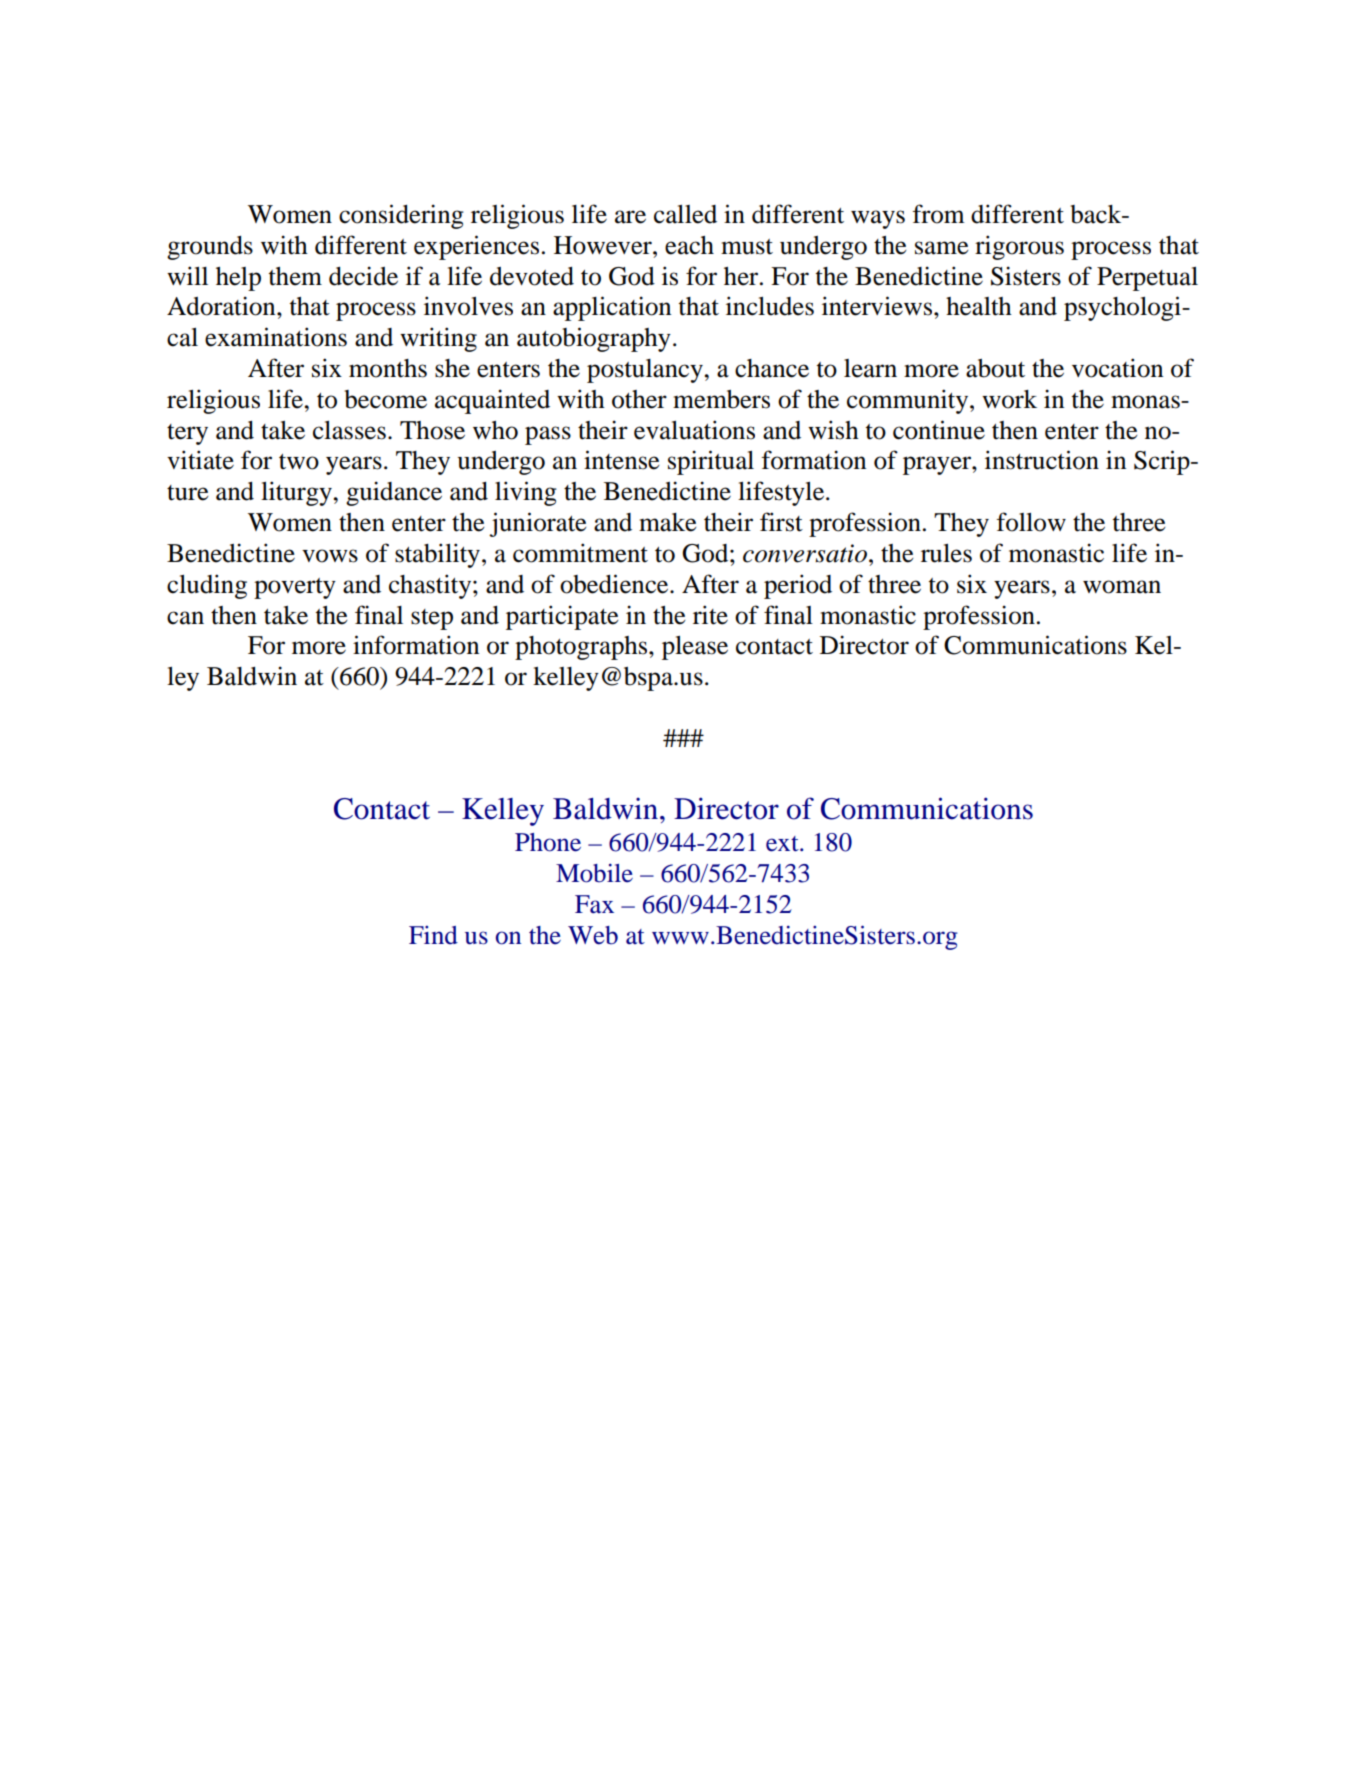 Image resolution: width=1367 pixels, height=1769 pixels. I want to click on Phone, so click(548, 842).
